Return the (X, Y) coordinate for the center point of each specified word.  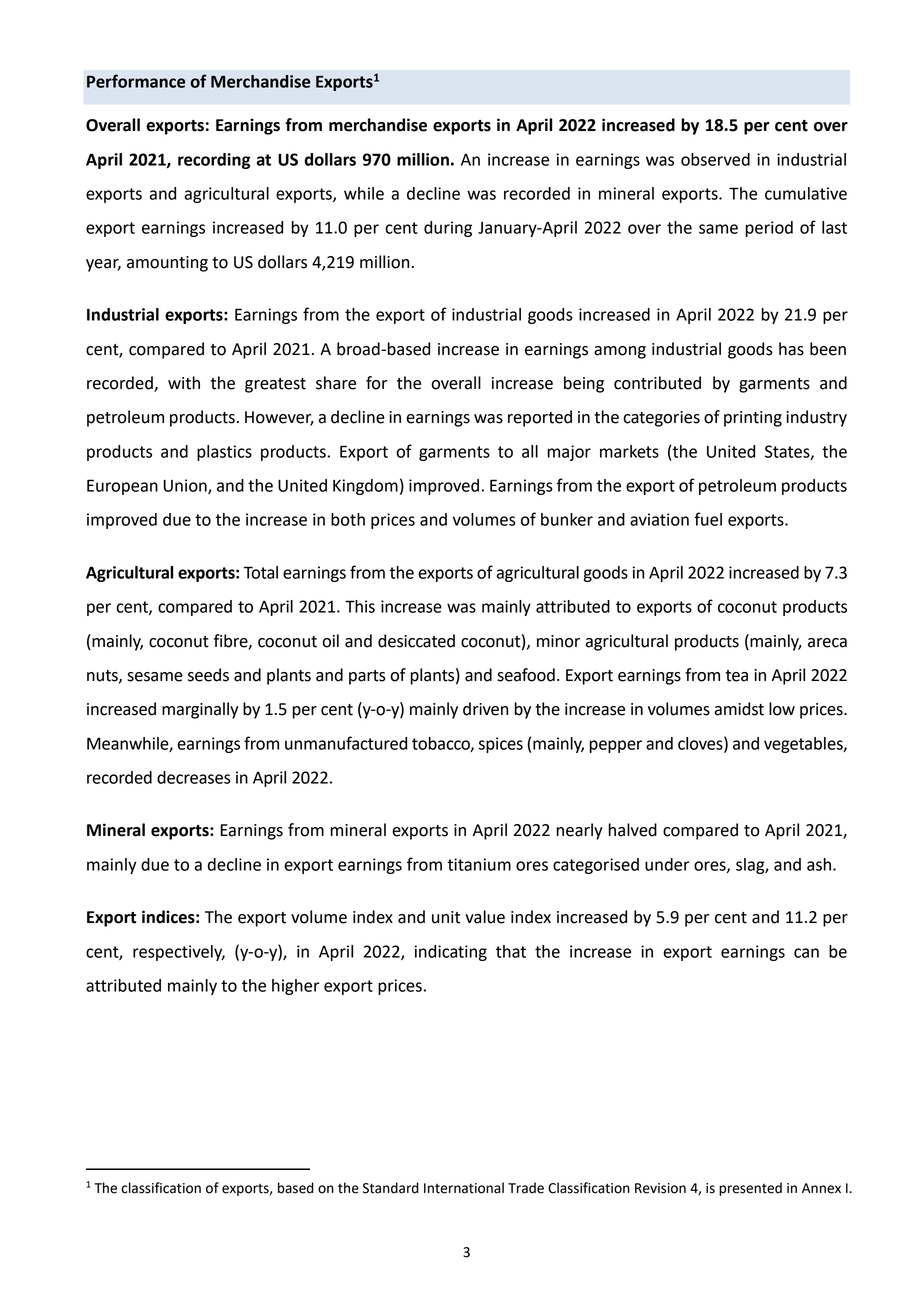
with (184, 383)
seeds (208, 675)
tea (737, 676)
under (667, 864)
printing (753, 419)
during (448, 229)
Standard (391, 1188)
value (485, 917)
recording (214, 161)
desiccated (416, 641)
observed (715, 159)
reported (540, 418)
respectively (179, 953)
